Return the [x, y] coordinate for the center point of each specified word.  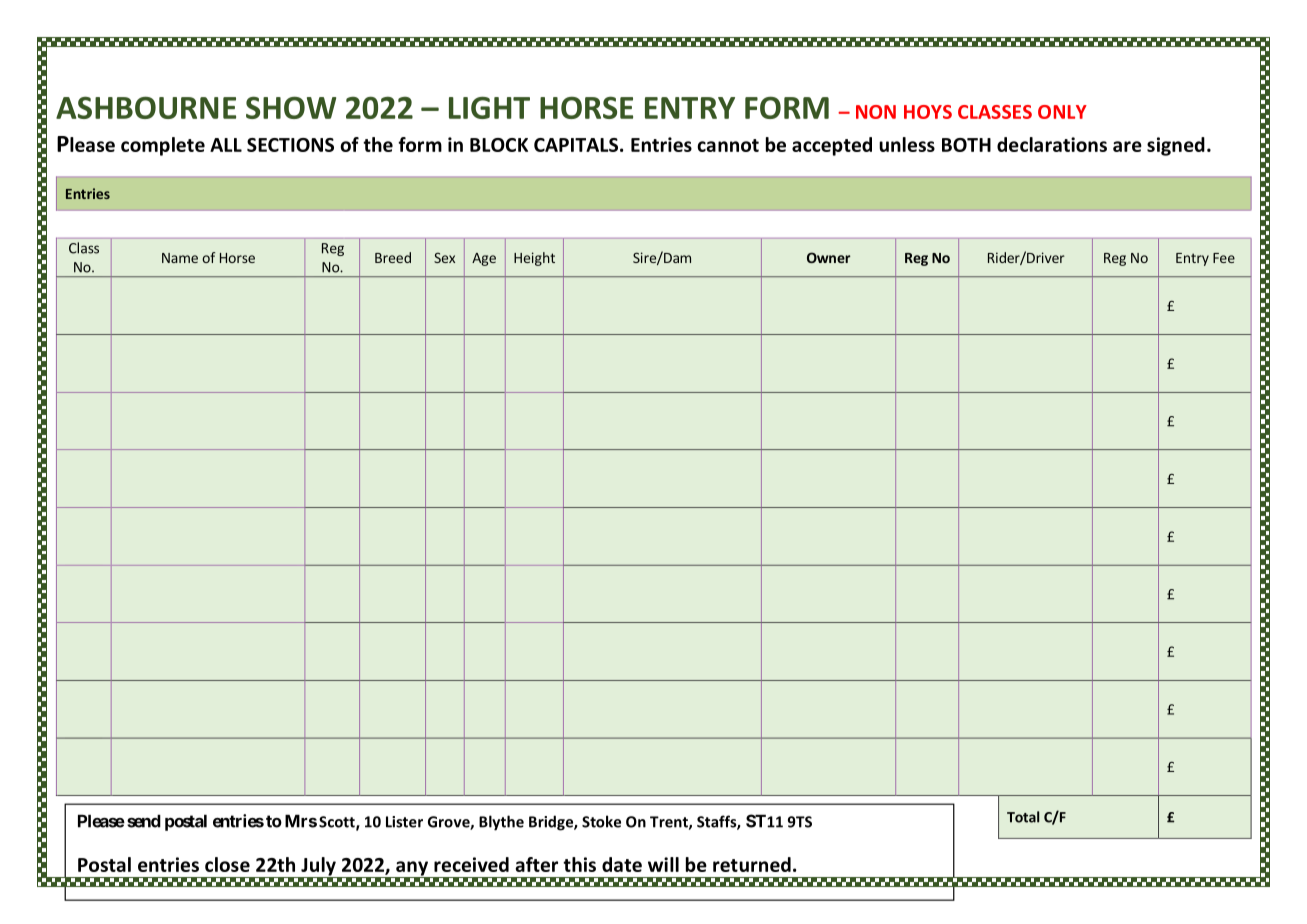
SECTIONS [290, 145]
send [144, 821]
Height [534, 259]
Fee [1224, 258]
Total [1023, 817]
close [227, 864]
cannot [728, 145]
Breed [393, 257]
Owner [828, 257]
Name [180, 258]
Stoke [601, 821]
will [663, 864]
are [1127, 146]
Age [484, 259]
